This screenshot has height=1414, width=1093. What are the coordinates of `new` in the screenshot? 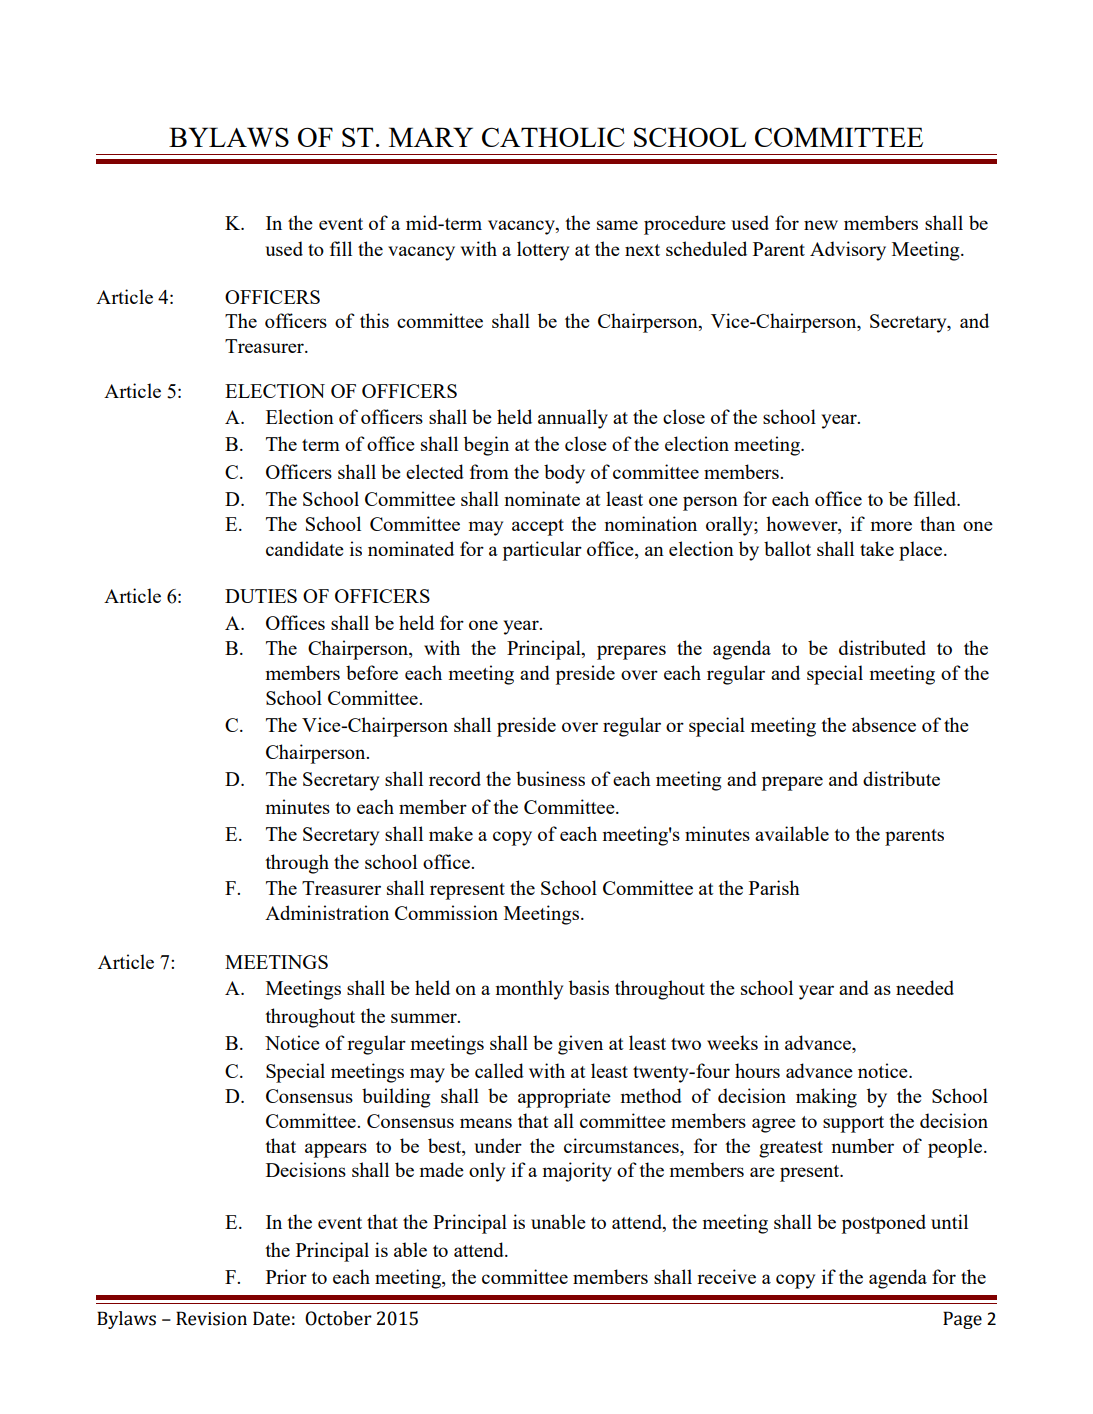 It's located at (821, 225).
